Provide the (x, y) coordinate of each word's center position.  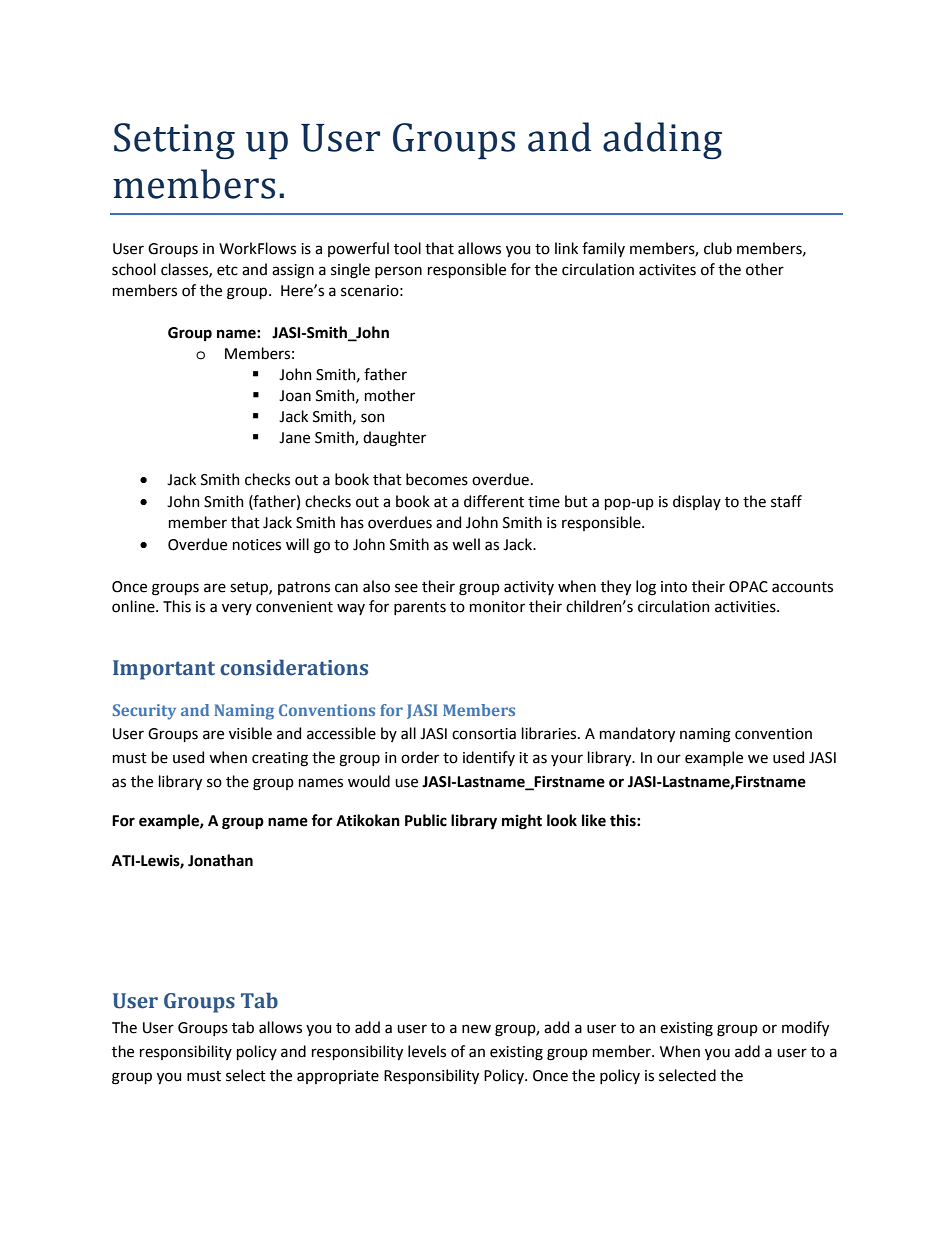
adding (662, 140)
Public (426, 820)
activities (746, 607)
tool (407, 248)
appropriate (338, 1077)
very (237, 609)
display (697, 502)
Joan (295, 396)
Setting (174, 141)
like (594, 820)
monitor (497, 607)
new (476, 1029)
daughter (394, 439)
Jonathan (220, 860)
